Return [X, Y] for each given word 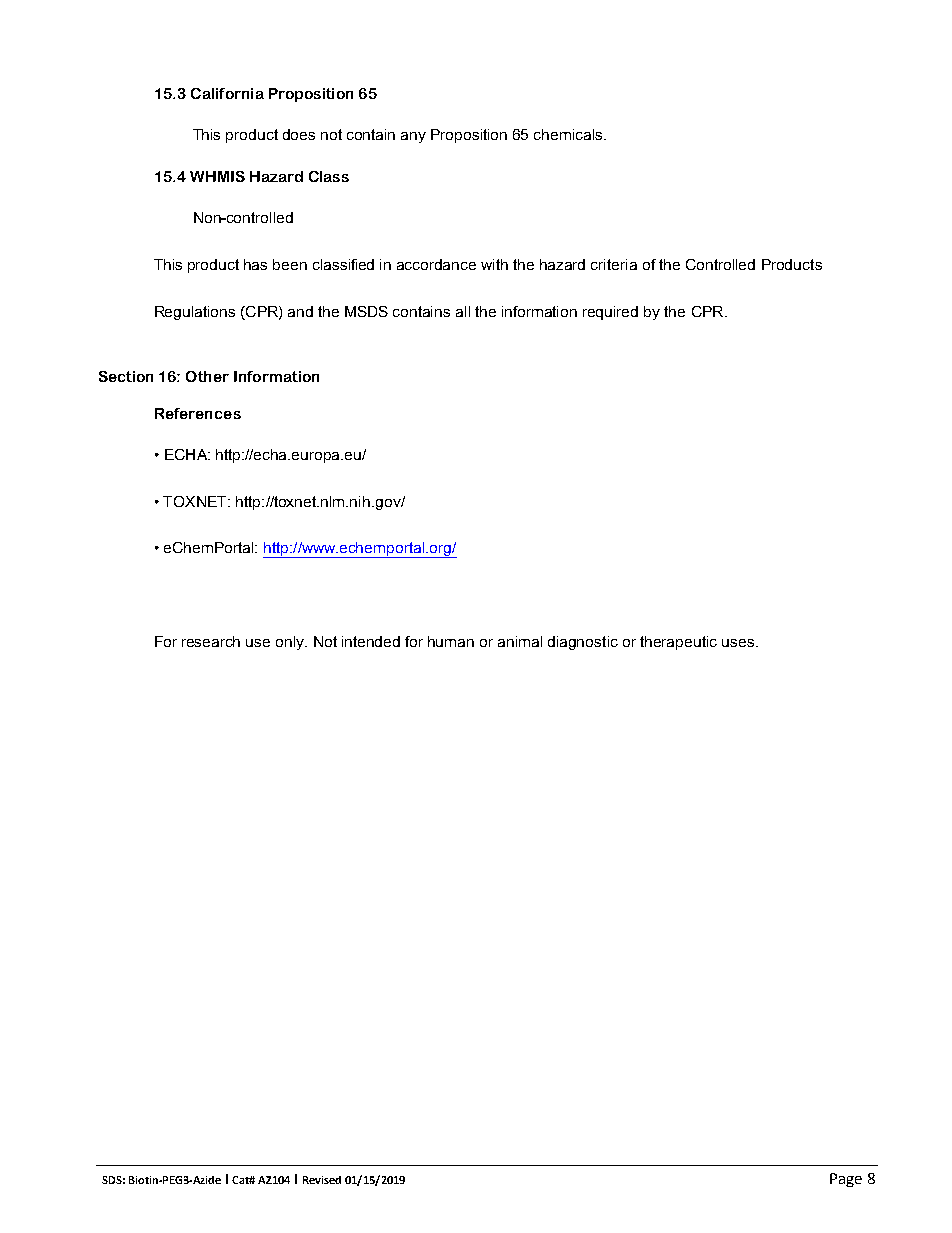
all [463, 311]
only [291, 643]
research [211, 641]
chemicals [569, 134]
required [610, 313]
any [413, 137]
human [451, 641]
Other [207, 376]
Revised [322, 1180]
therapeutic [678, 643]
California [227, 93]
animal [520, 641]
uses [738, 643]
